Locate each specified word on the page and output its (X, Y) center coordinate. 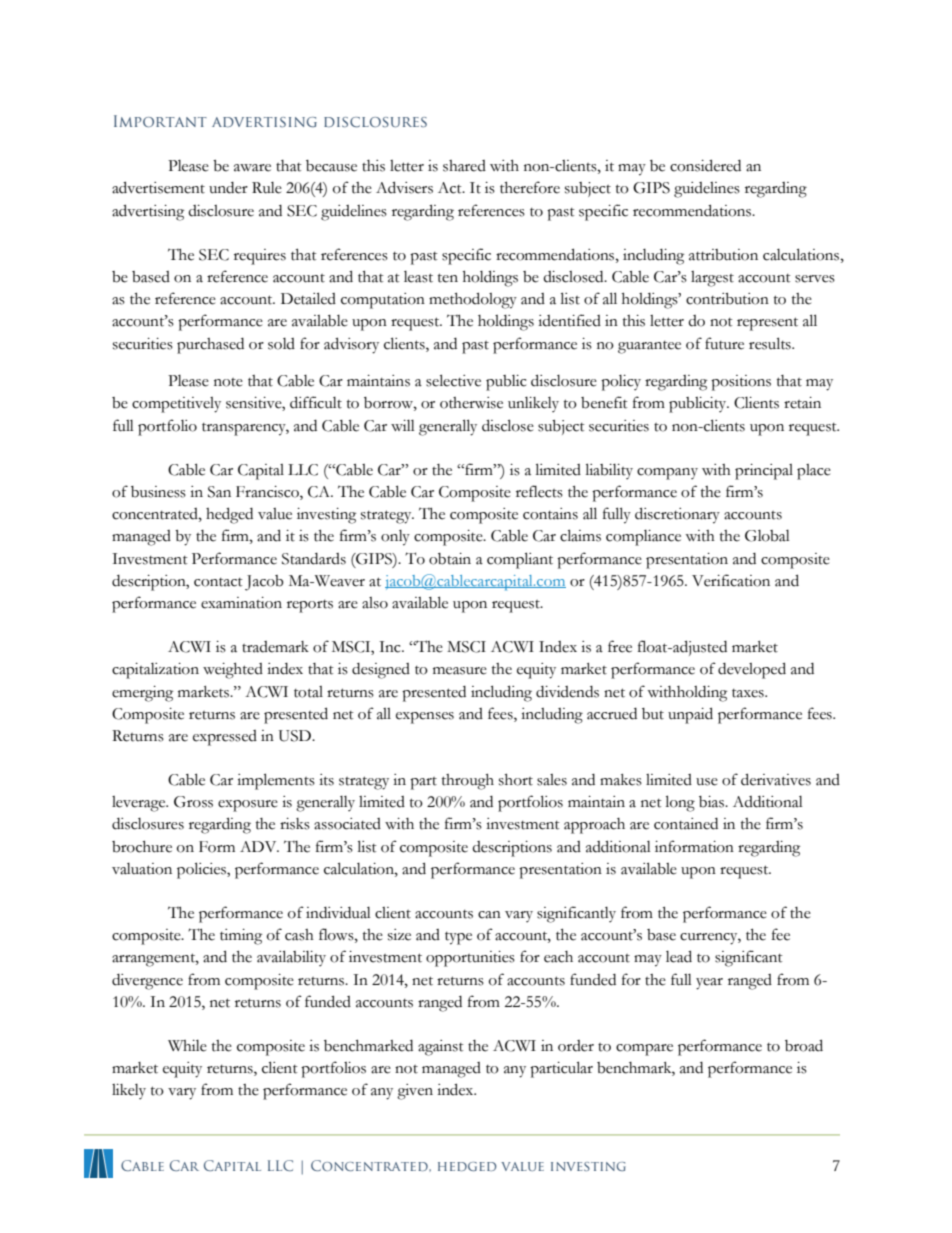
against (441, 1048)
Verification (731, 580)
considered (705, 165)
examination (241, 603)
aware (252, 168)
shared (464, 166)
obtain (450, 559)
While (187, 1046)
